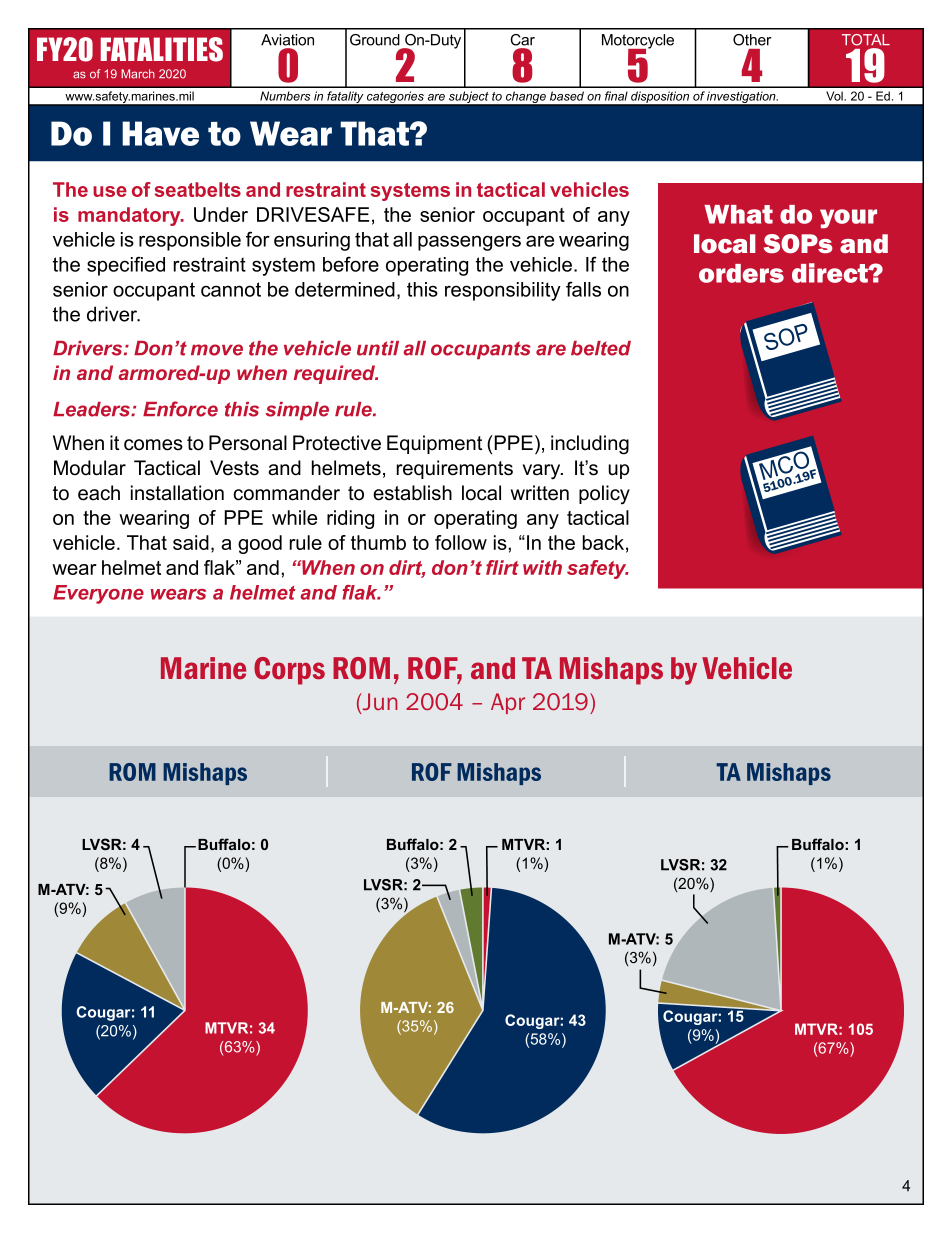 Image resolution: width=952 pixels, height=1233 pixels. Describe the element at coordinates (221, 214) in the screenshot. I see `Under` at that location.
